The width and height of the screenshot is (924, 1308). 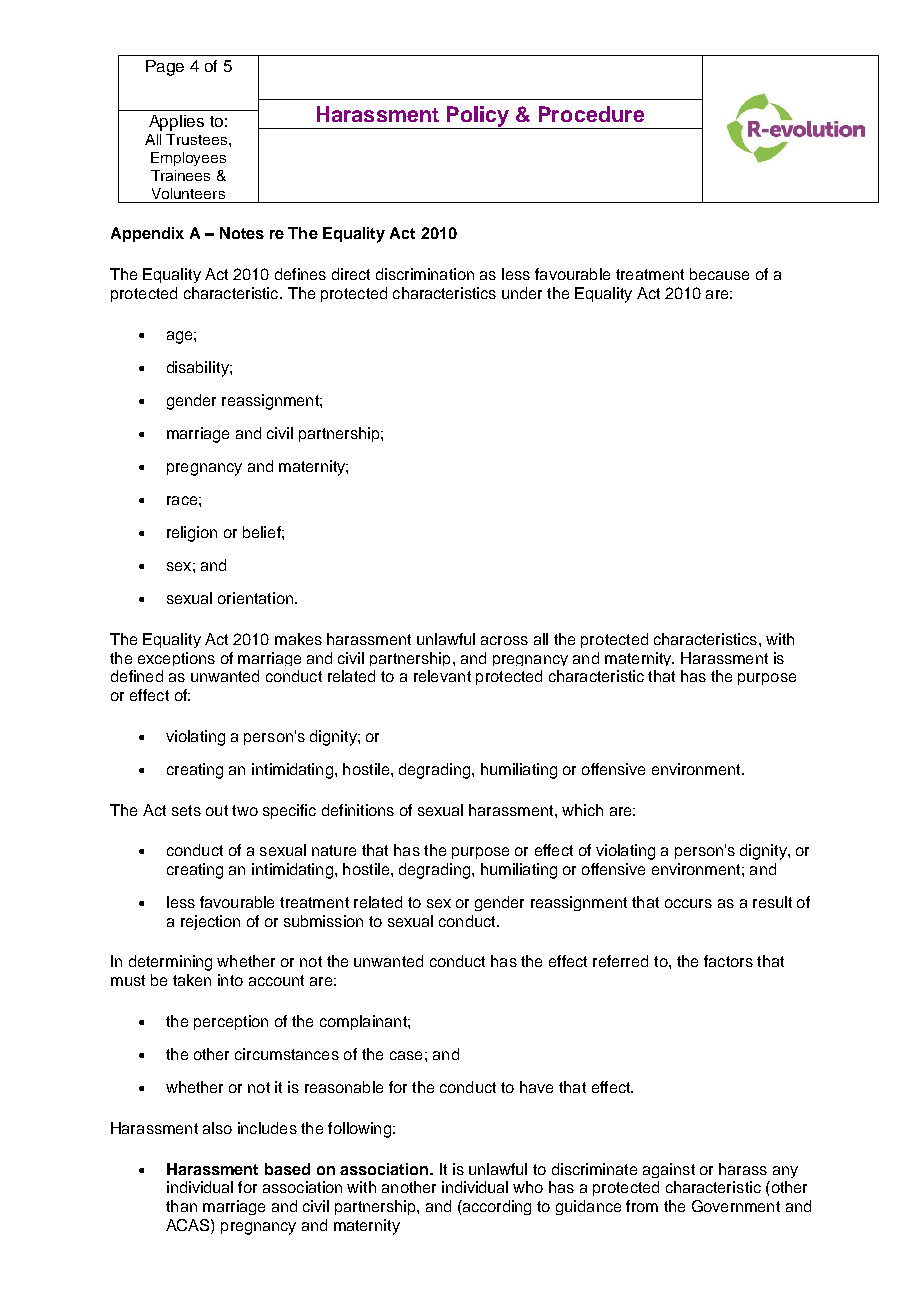 I want to click on Policy, so click(x=478, y=117).
